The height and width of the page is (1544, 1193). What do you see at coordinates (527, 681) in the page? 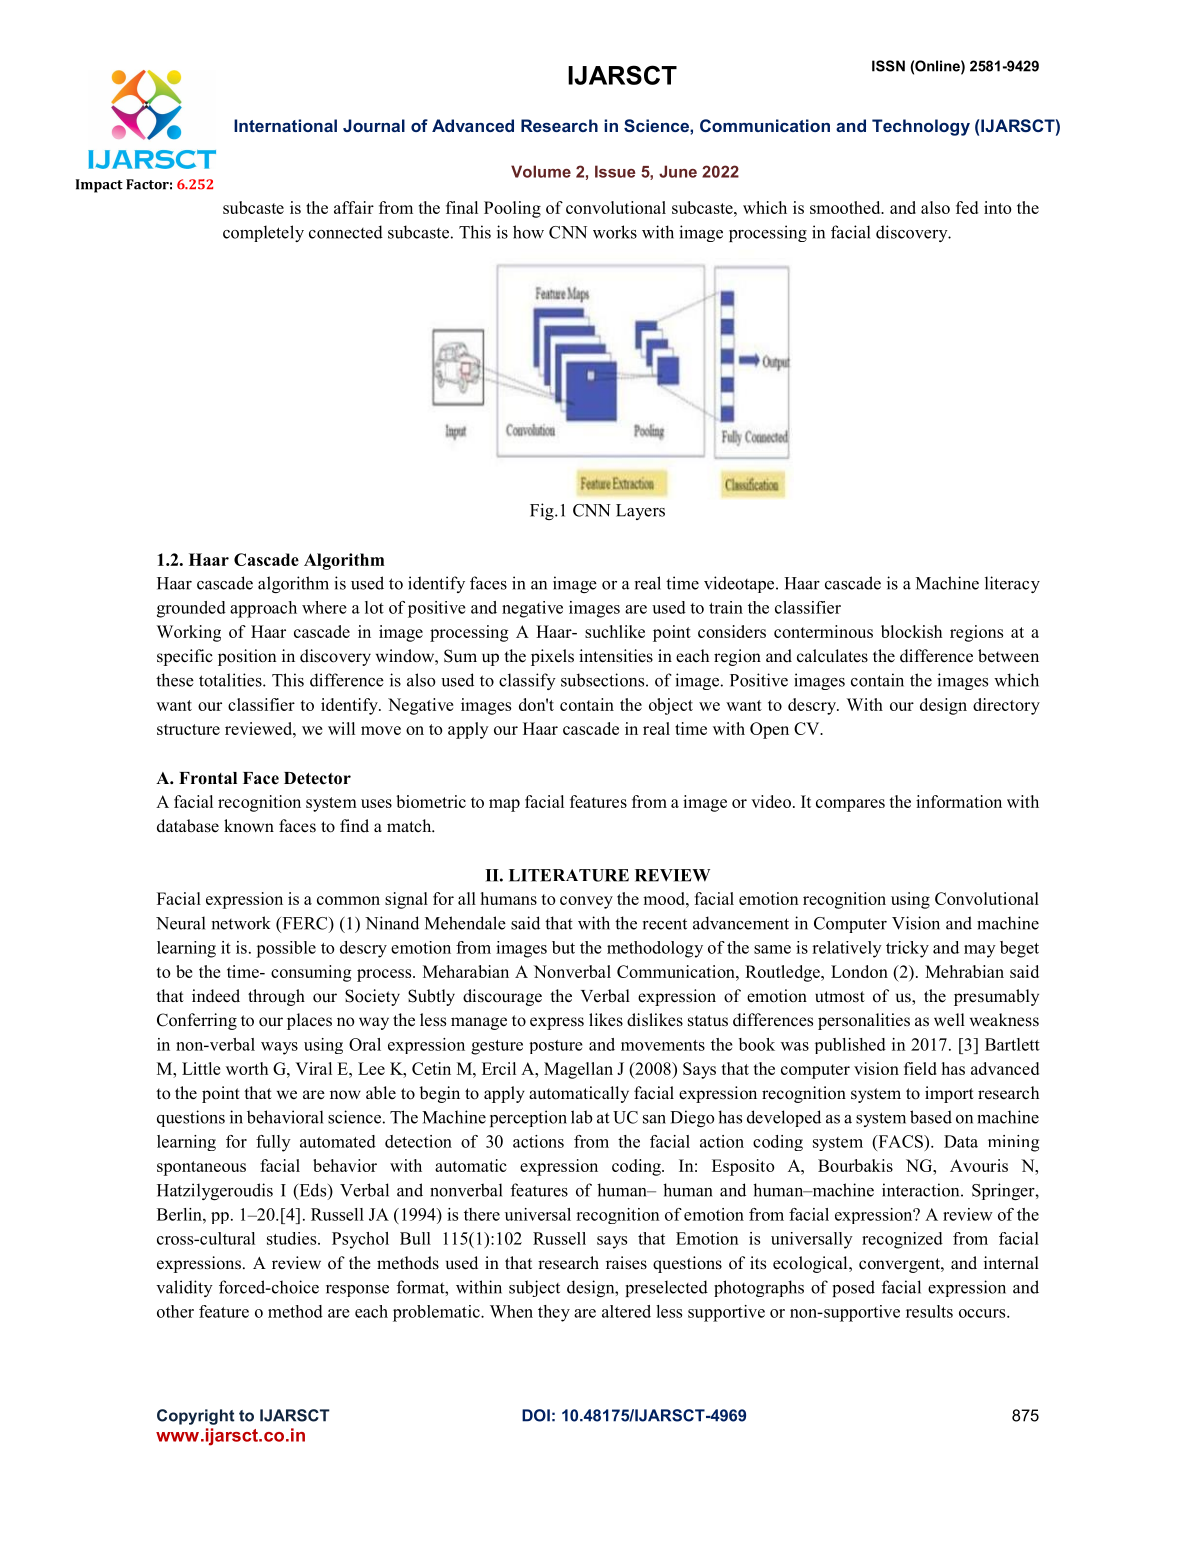
I see `classify` at bounding box center [527, 681].
